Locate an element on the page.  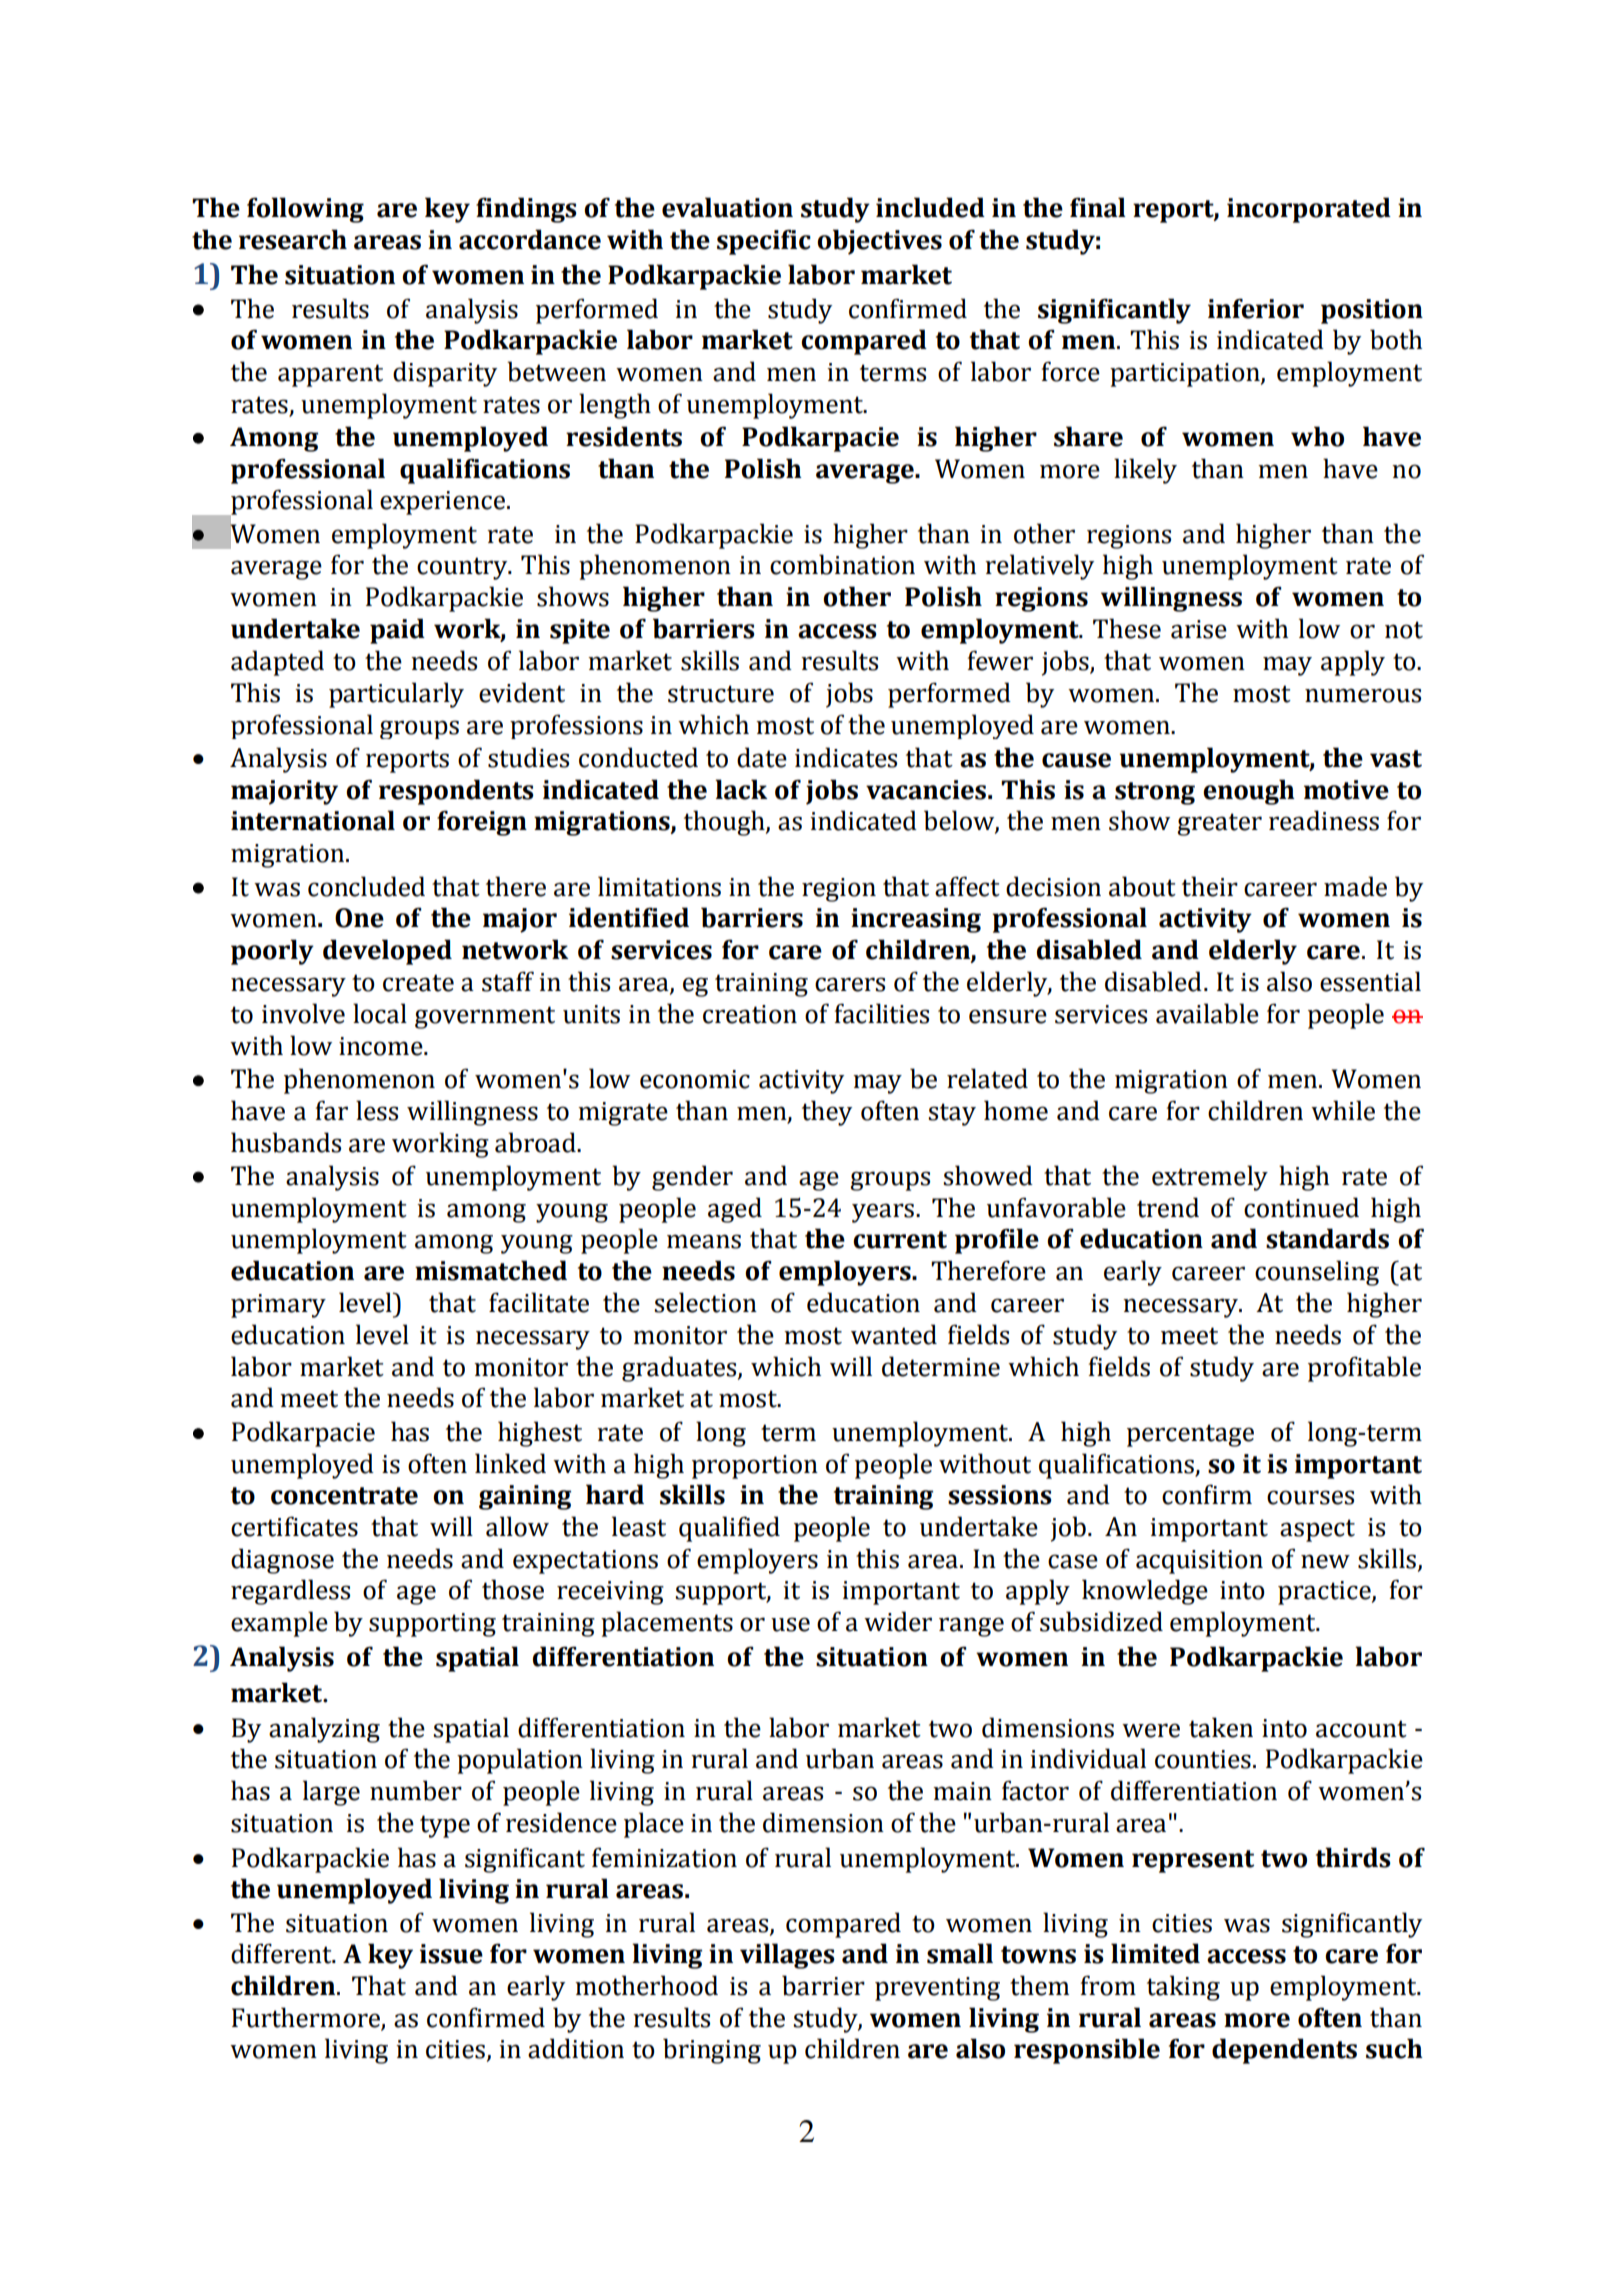
objectives is located at coordinates (879, 242).
